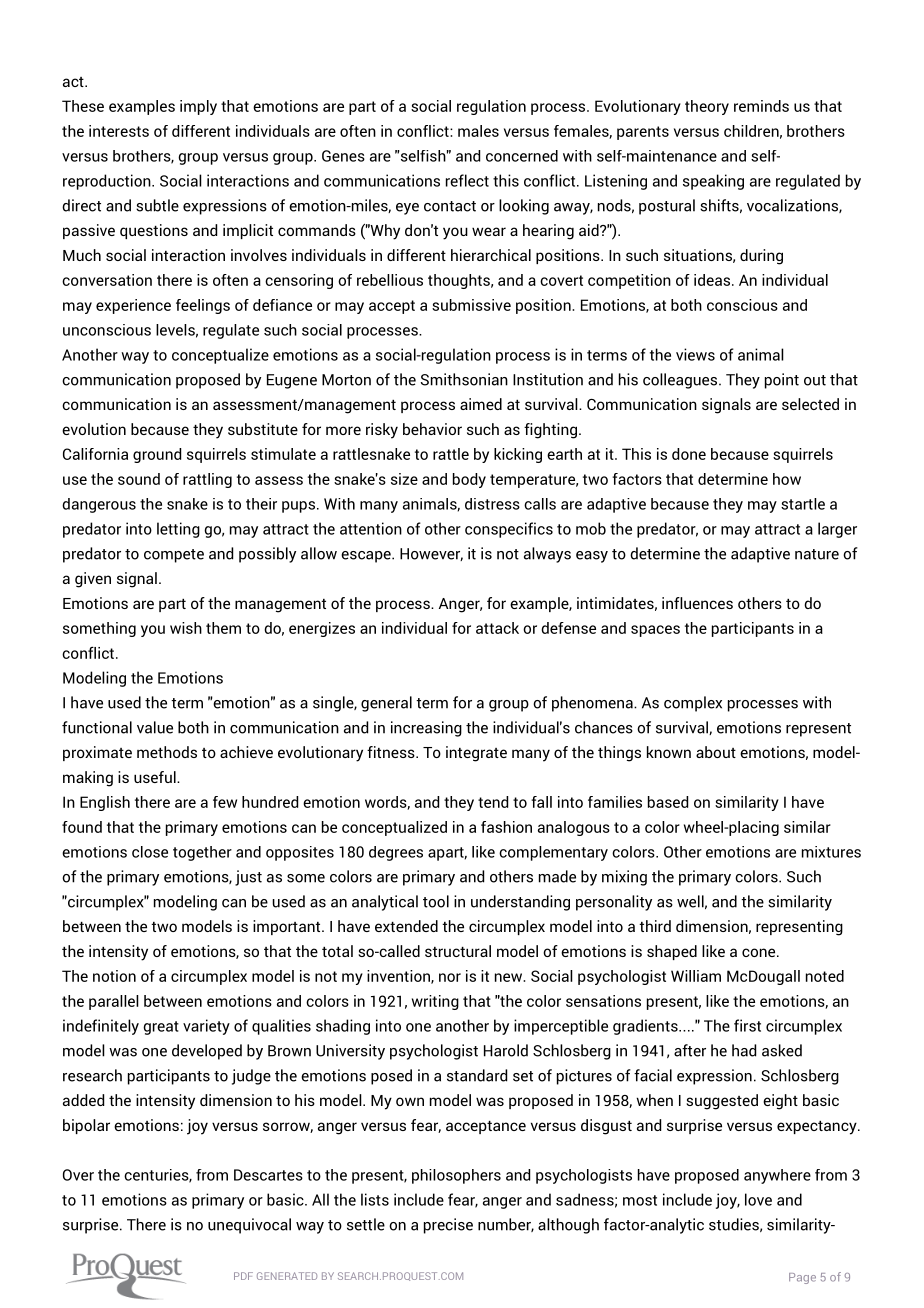 This screenshot has height=1308, width=924. What do you see at coordinates (249, 1226) in the screenshot?
I see `unequivocal` at bounding box center [249, 1226].
